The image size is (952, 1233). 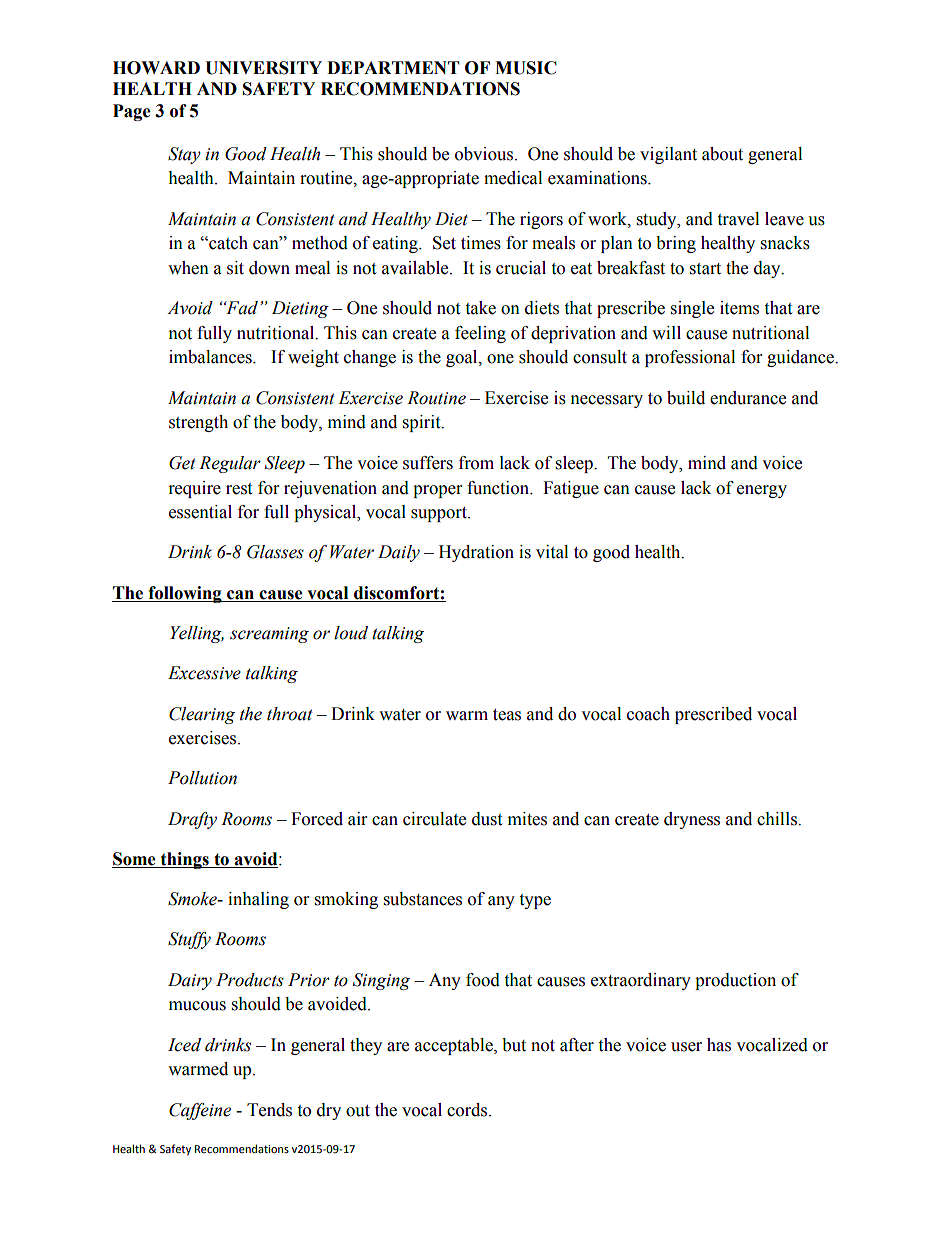 What do you see at coordinates (739, 308) in the screenshot?
I see `items` at bounding box center [739, 308].
